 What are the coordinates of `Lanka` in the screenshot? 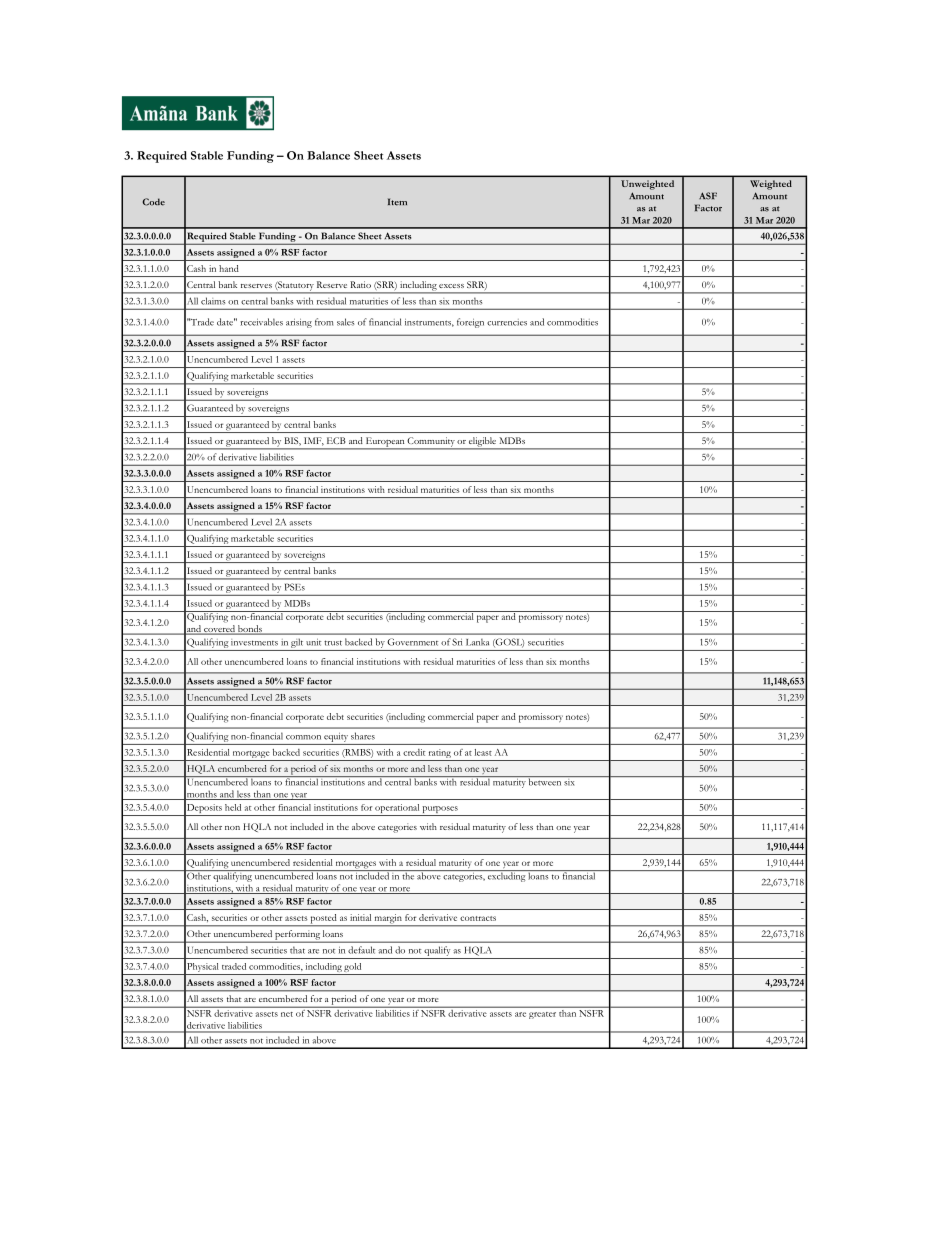 It's located at (477, 642).
